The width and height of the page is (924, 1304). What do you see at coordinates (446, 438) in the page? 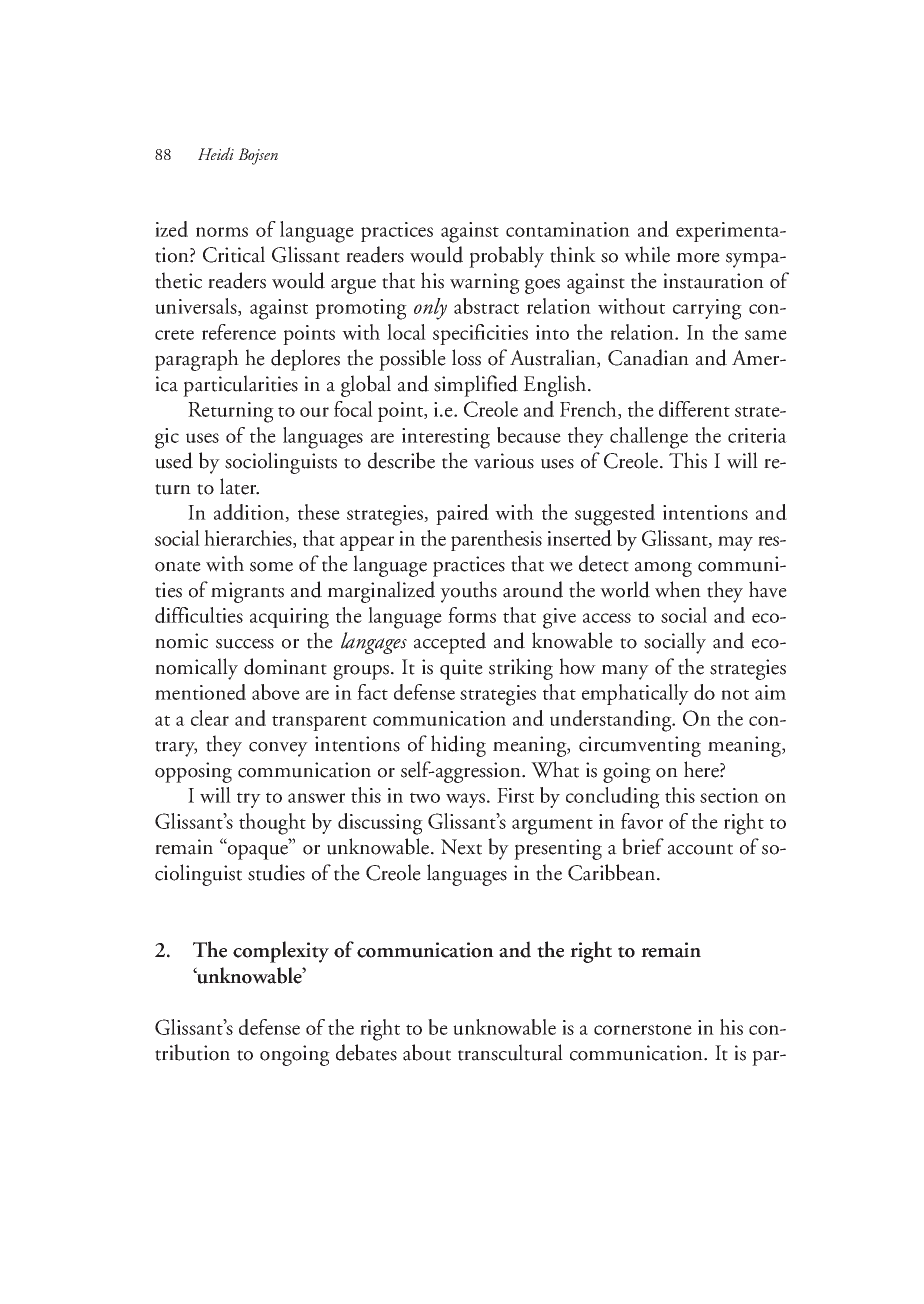
I see `interesting` at bounding box center [446, 438].
